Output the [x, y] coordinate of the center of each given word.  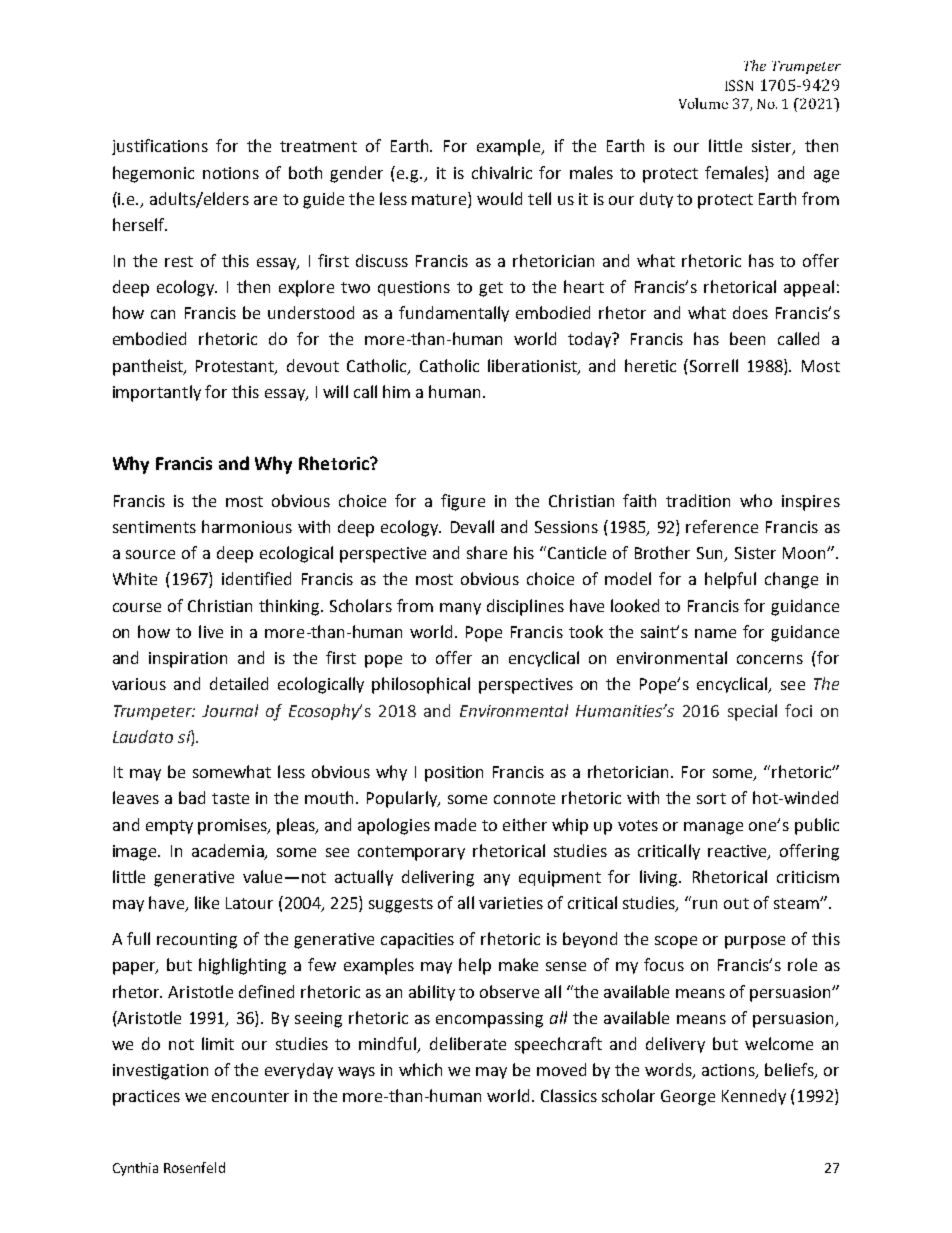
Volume [703, 103]
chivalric [502, 172]
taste [230, 798]
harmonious [247, 526]
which [420, 1069]
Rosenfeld [194, 1167]
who [756, 500]
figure [463, 502]
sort [711, 798]
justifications [160, 147]
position [454, 774]
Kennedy [754, 1097]
